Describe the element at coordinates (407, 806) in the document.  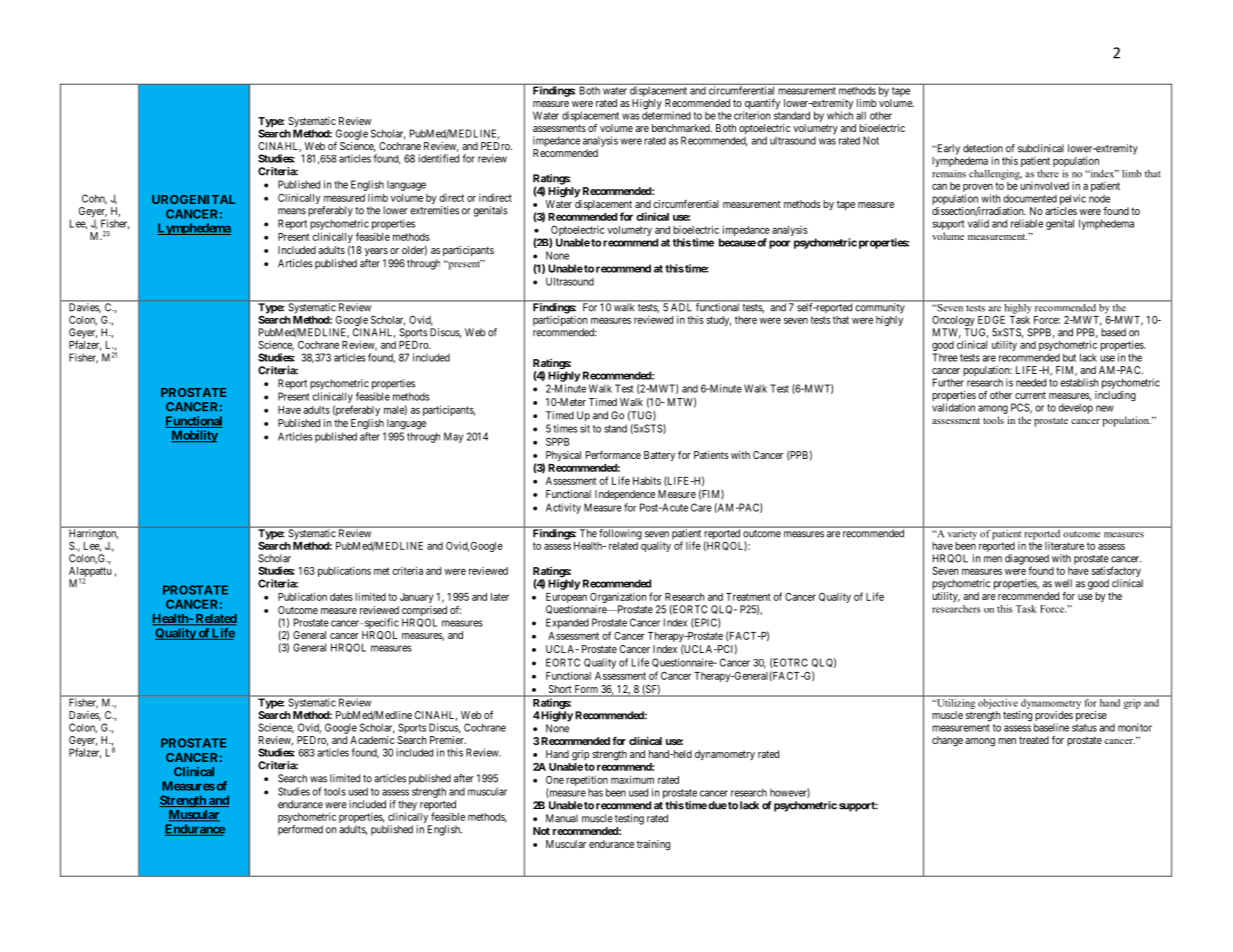
I see `they` at that location.
